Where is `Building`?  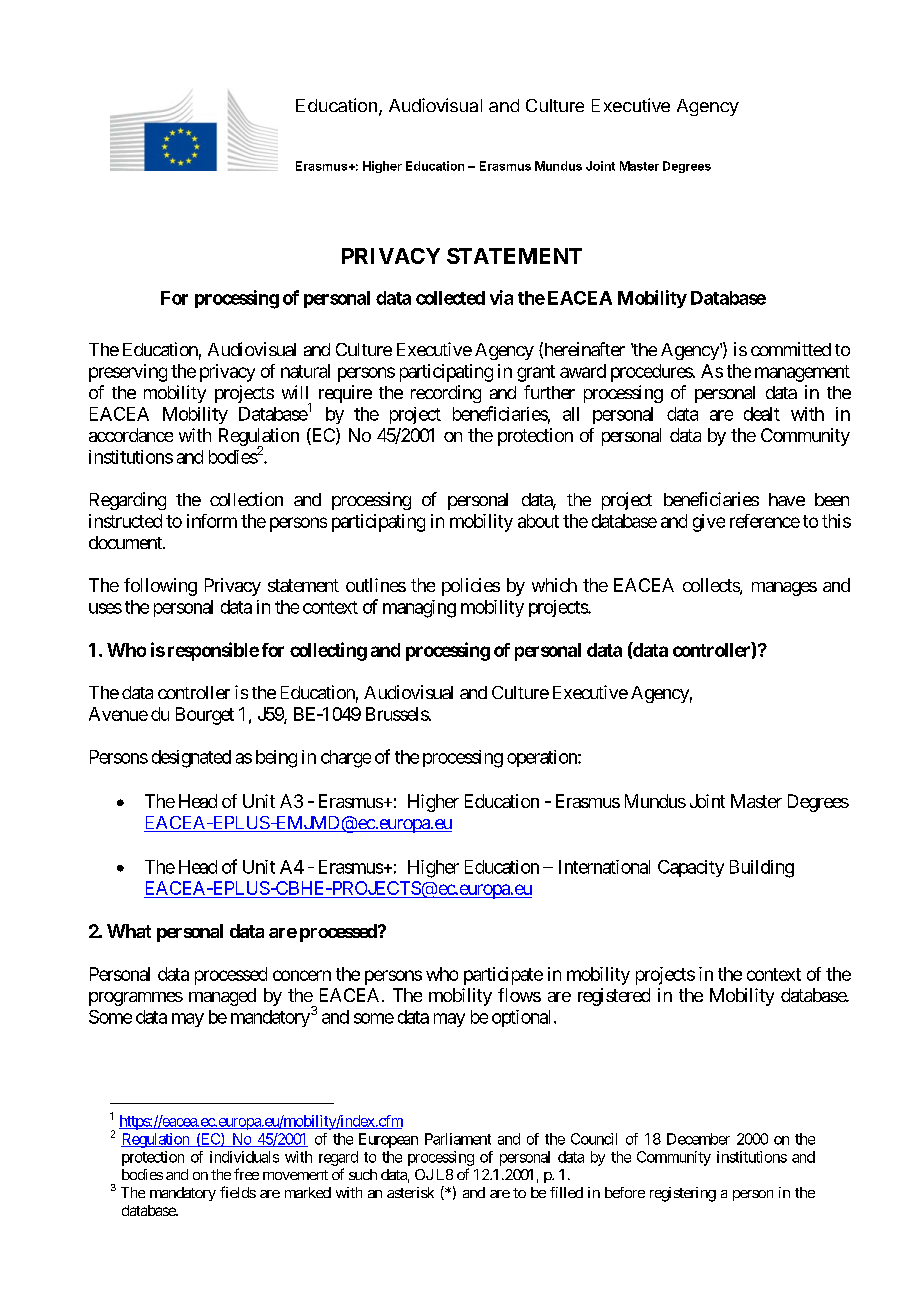 Building is located at coordinates (762, 869).
